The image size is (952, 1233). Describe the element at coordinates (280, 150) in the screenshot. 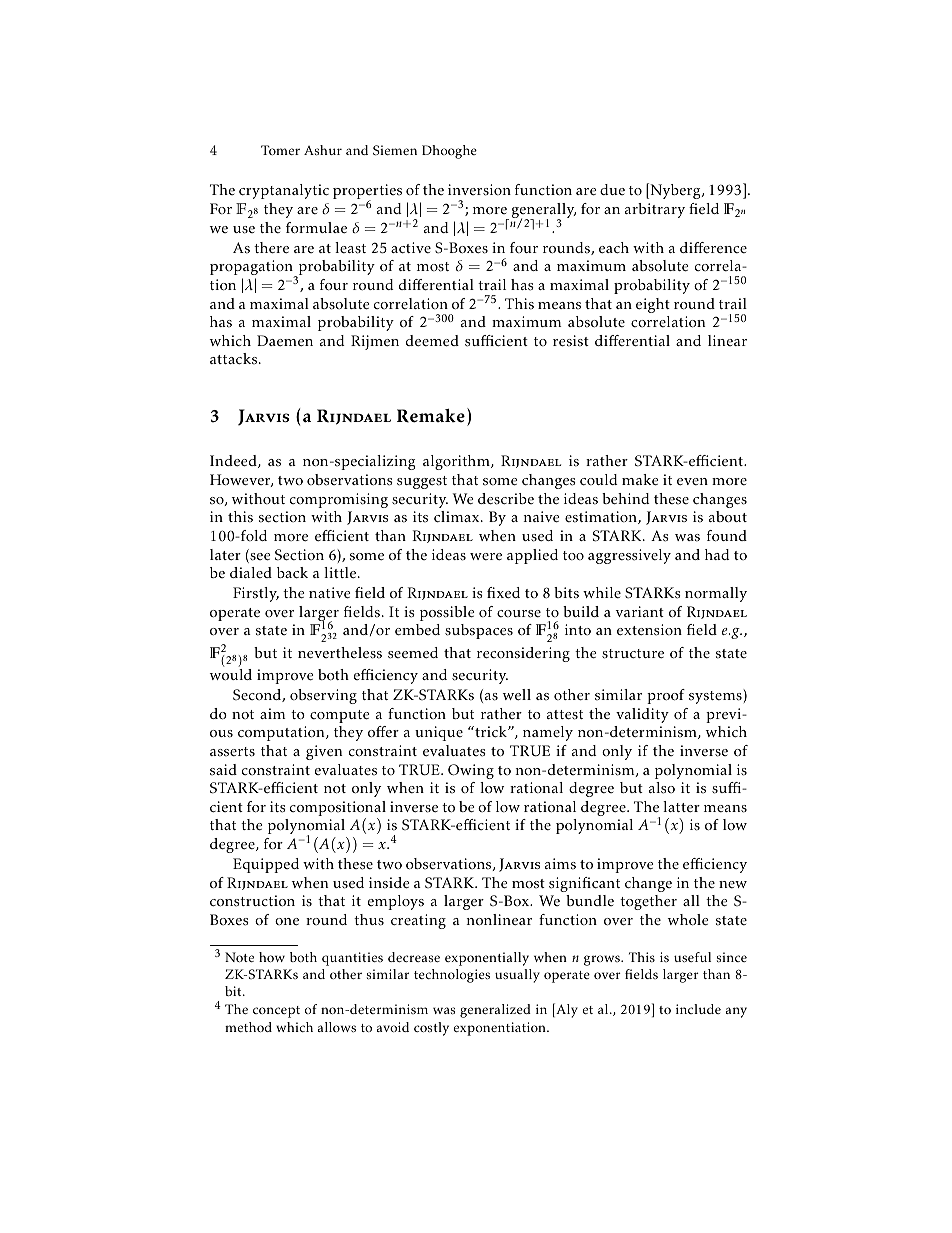

I see `Tomer` at that location.
